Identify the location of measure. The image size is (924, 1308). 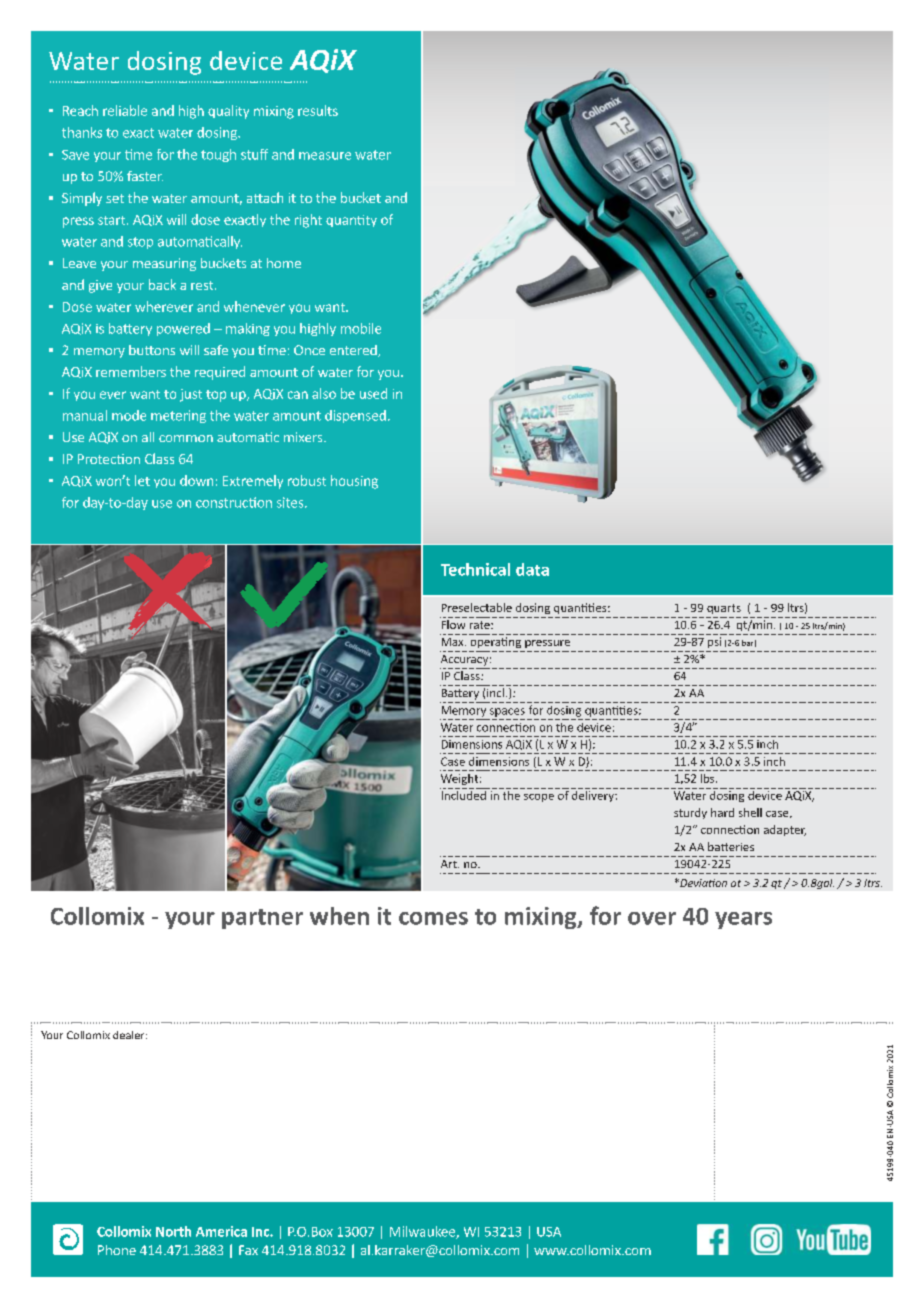
(325, 156).
